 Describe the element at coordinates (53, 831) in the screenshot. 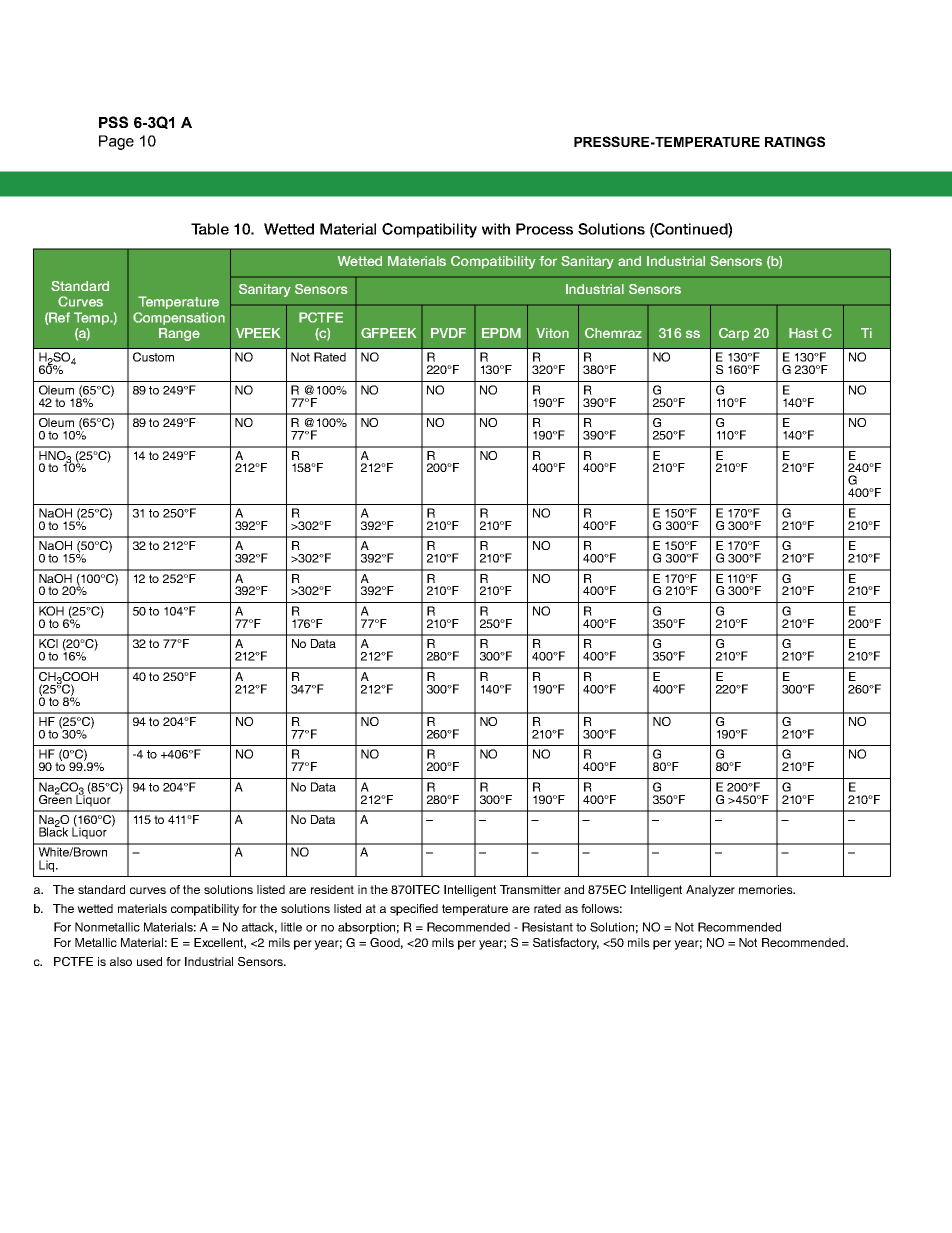

I see `Black` at that location.
